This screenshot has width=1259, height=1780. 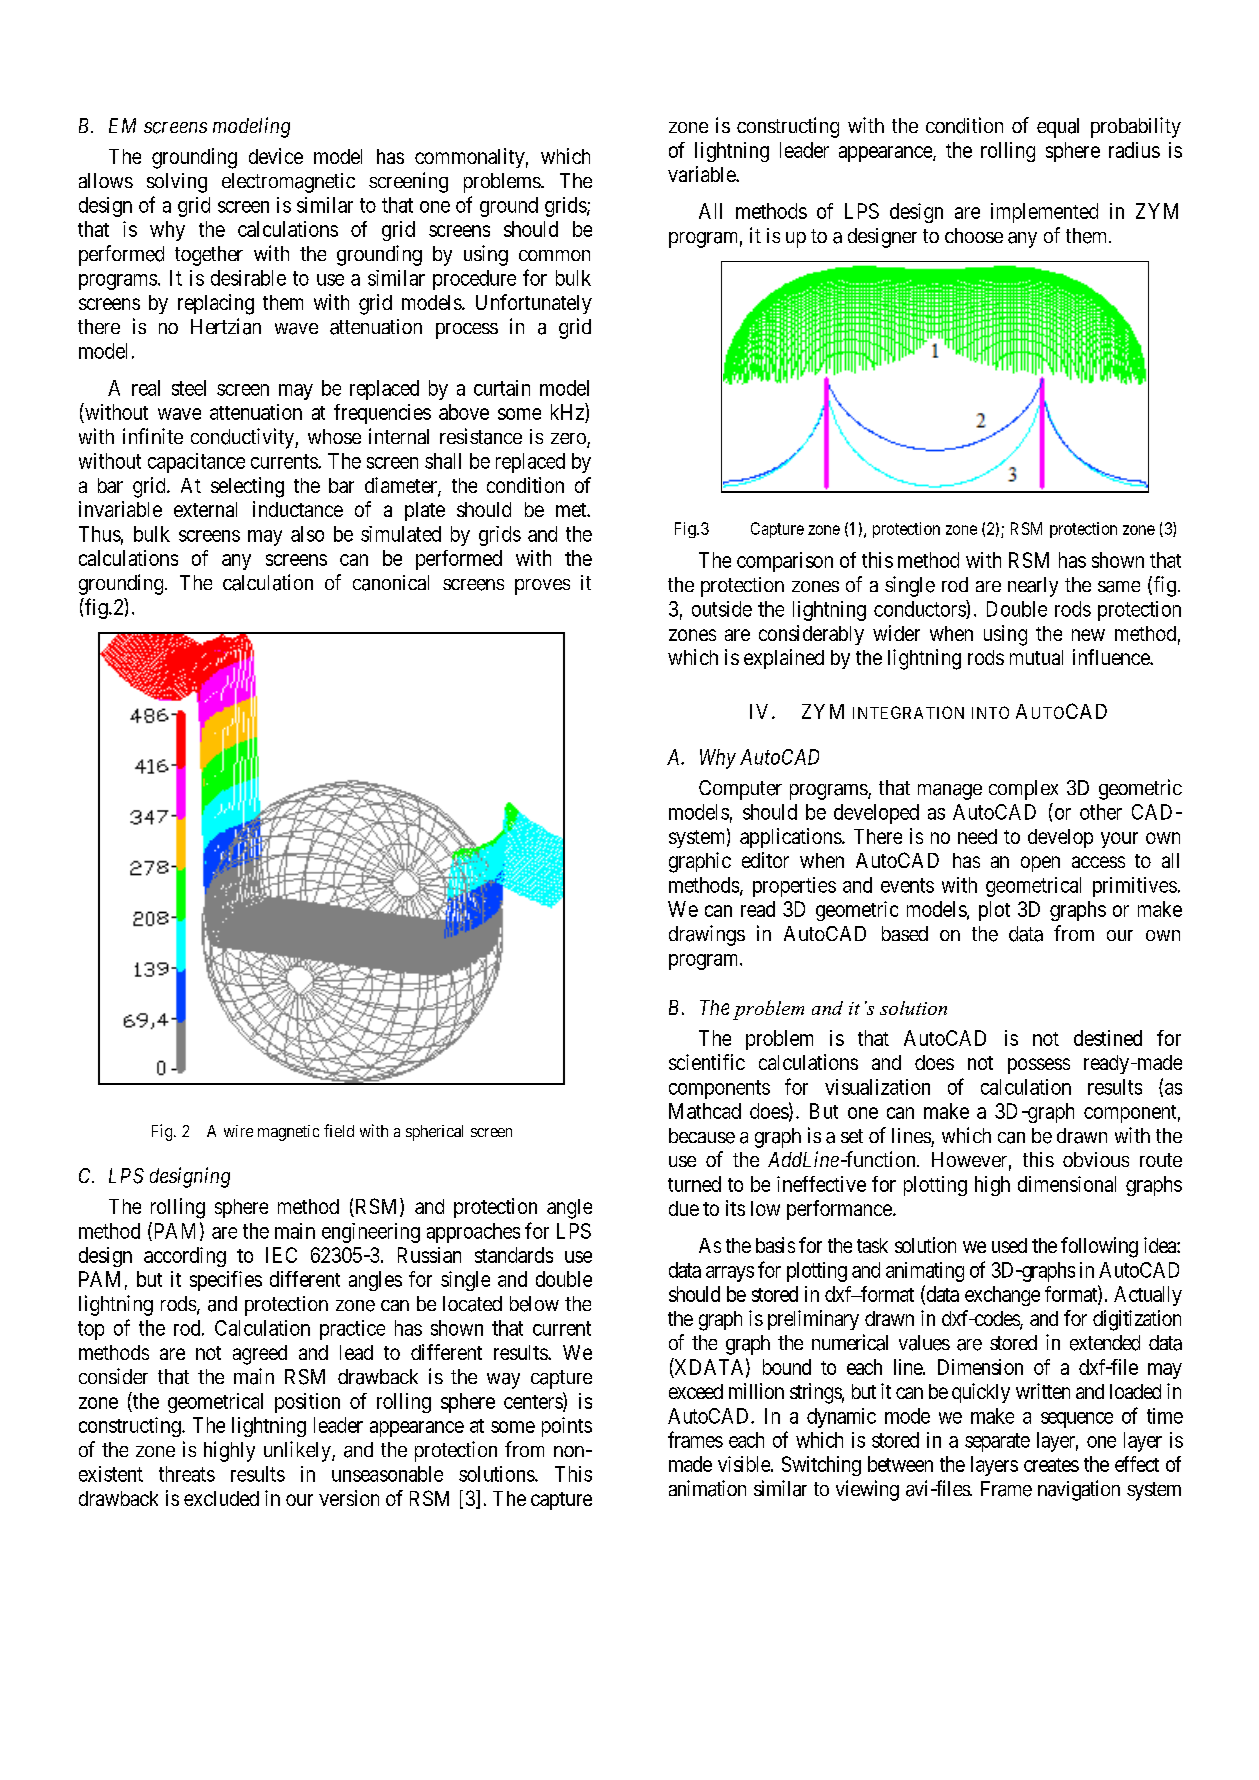 I want to click on equal, so click(x=1058, y=128).
